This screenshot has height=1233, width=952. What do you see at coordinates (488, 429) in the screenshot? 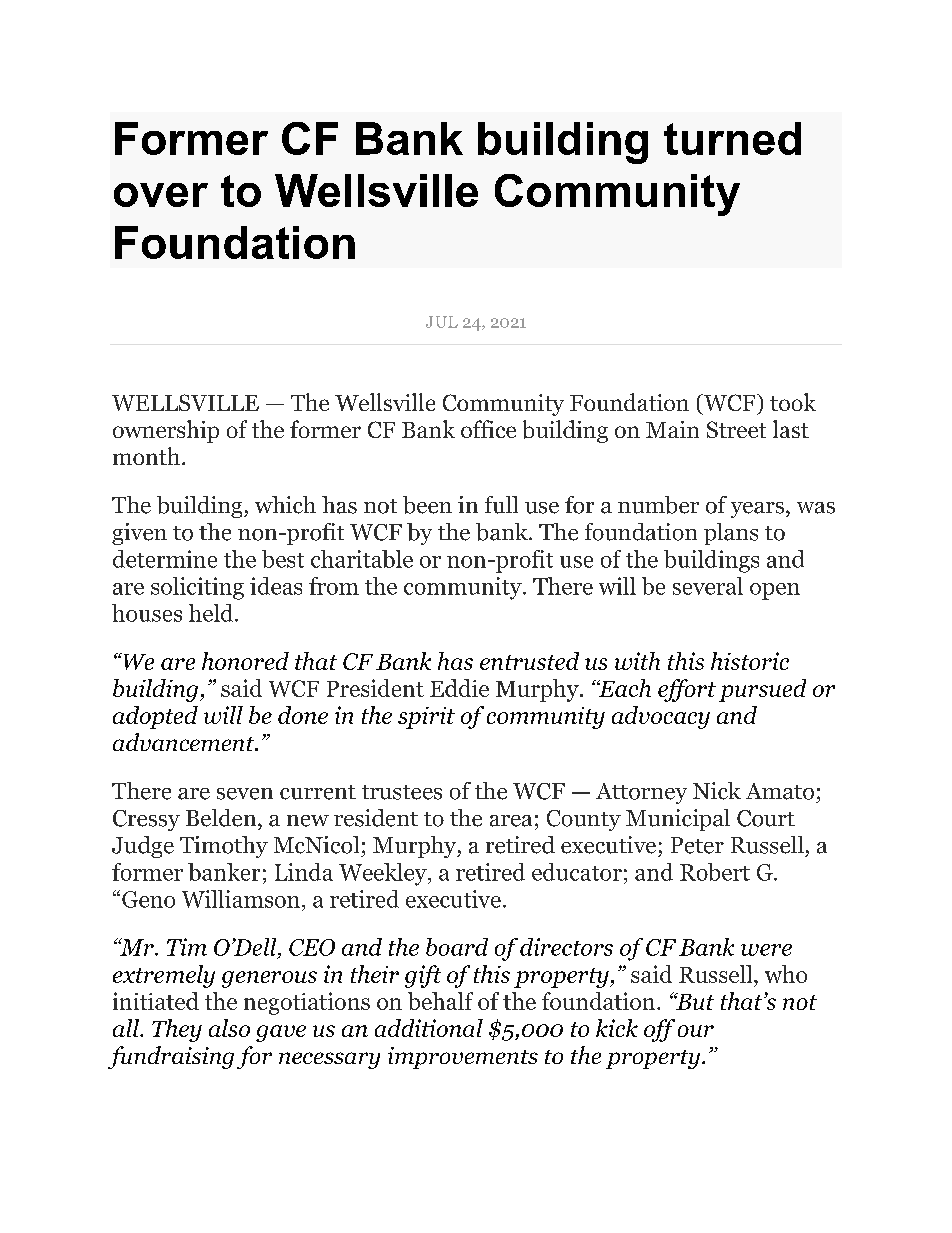
I see `office` at bounding box center [488, 429].
